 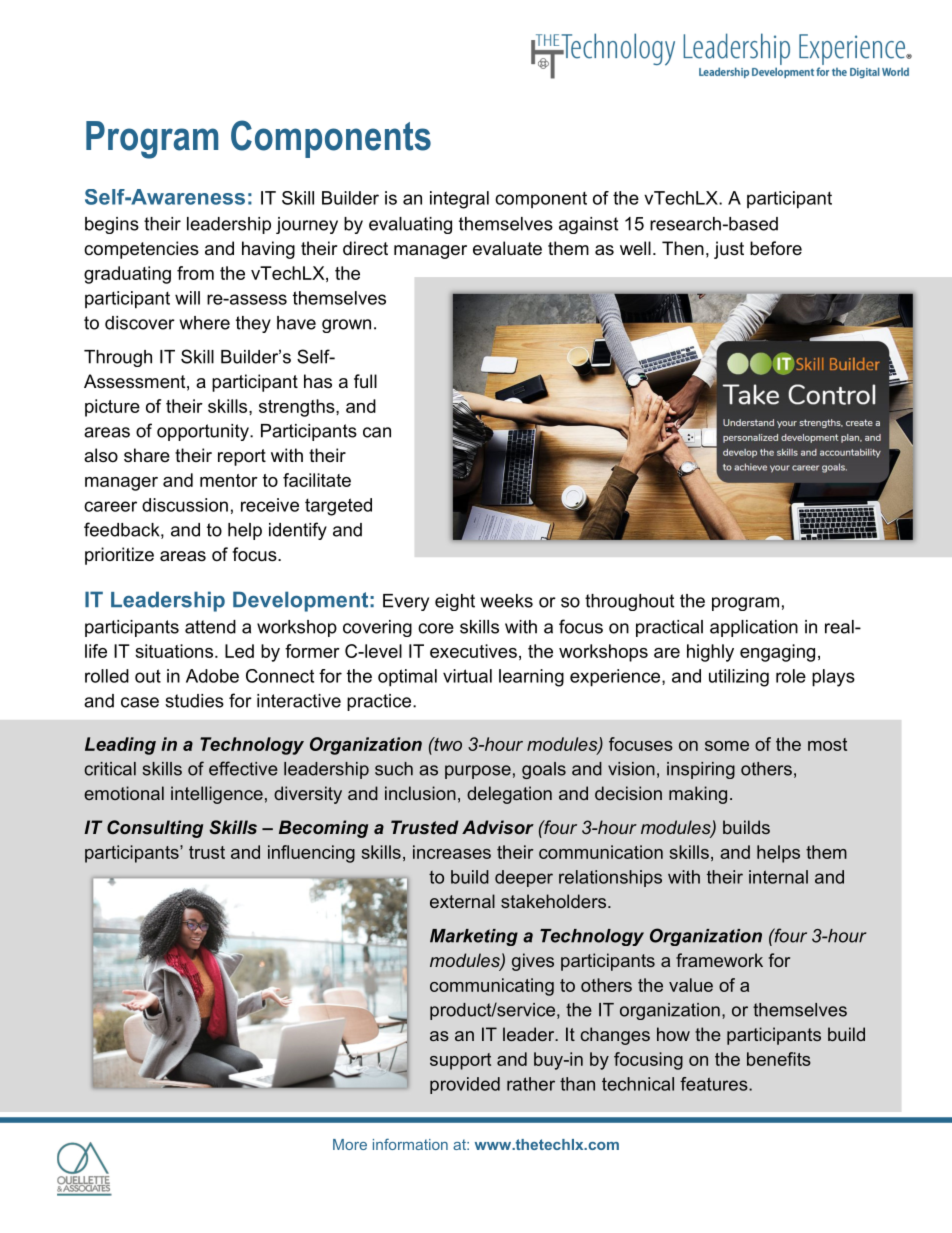 I want to click on virtual, so click(x=467, y=676).
